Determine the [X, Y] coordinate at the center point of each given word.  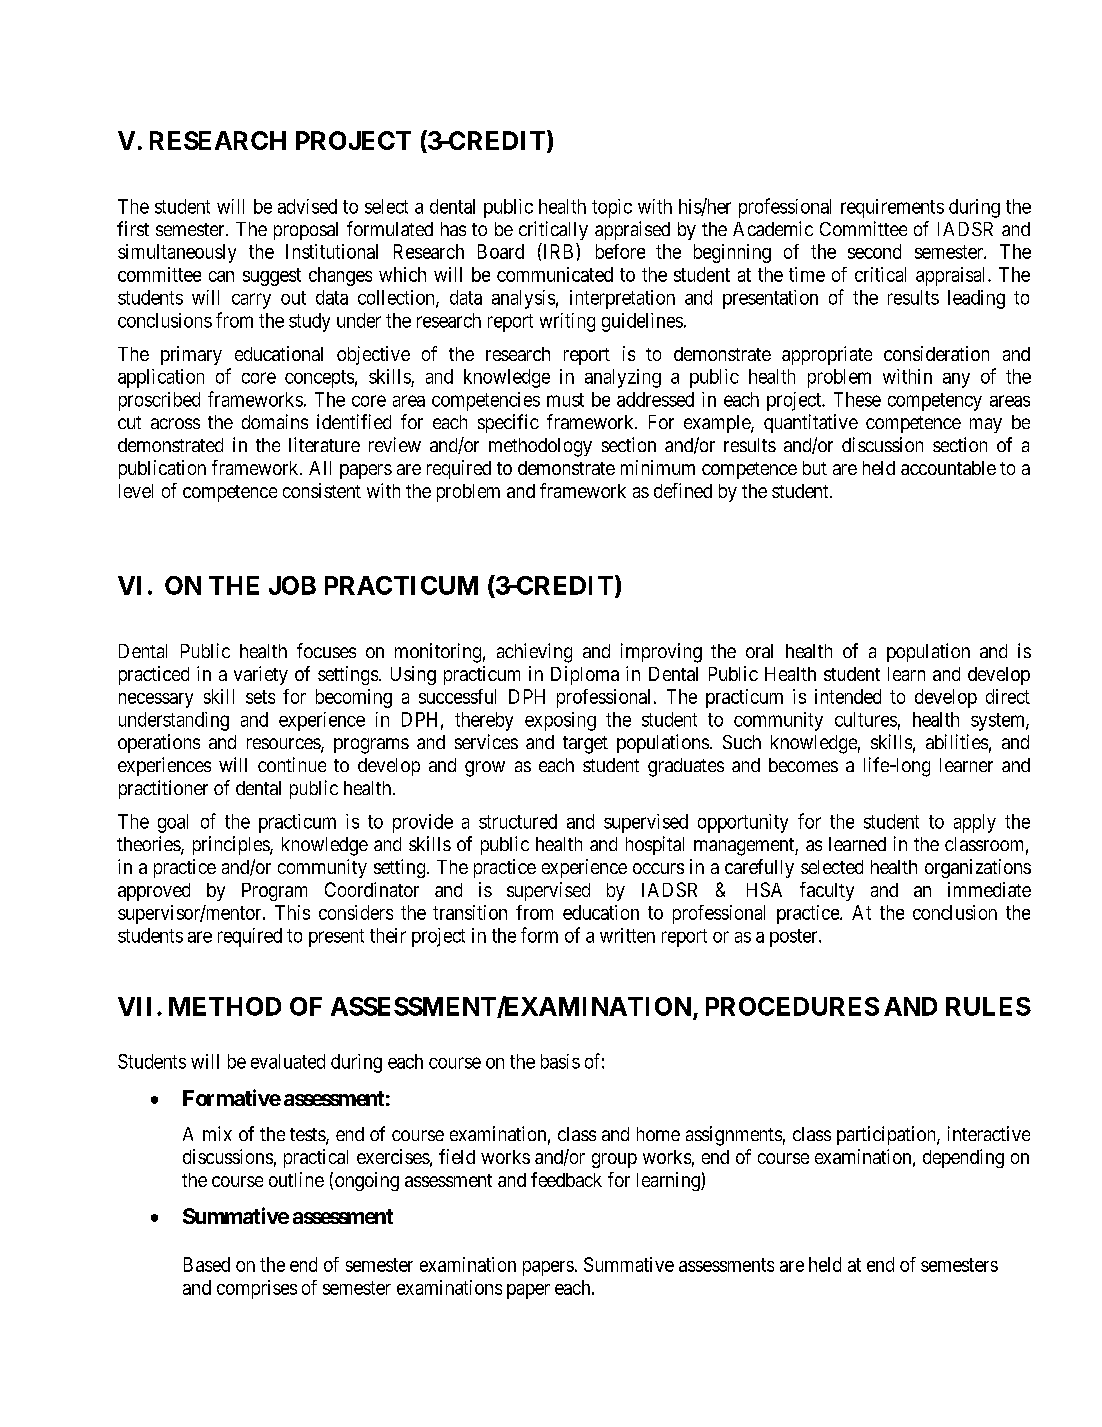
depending [963, 1158]
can [221, 276]
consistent [322, 490]
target [585, 745]
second [874, 251]
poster [795, 938]
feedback [566, 1179]
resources [284, 745]
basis [560, 1061]
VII [134, 1006]
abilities [957, 741]
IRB [557, 251]
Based [207, 1264]
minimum [658, 467]
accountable [948, 468]
